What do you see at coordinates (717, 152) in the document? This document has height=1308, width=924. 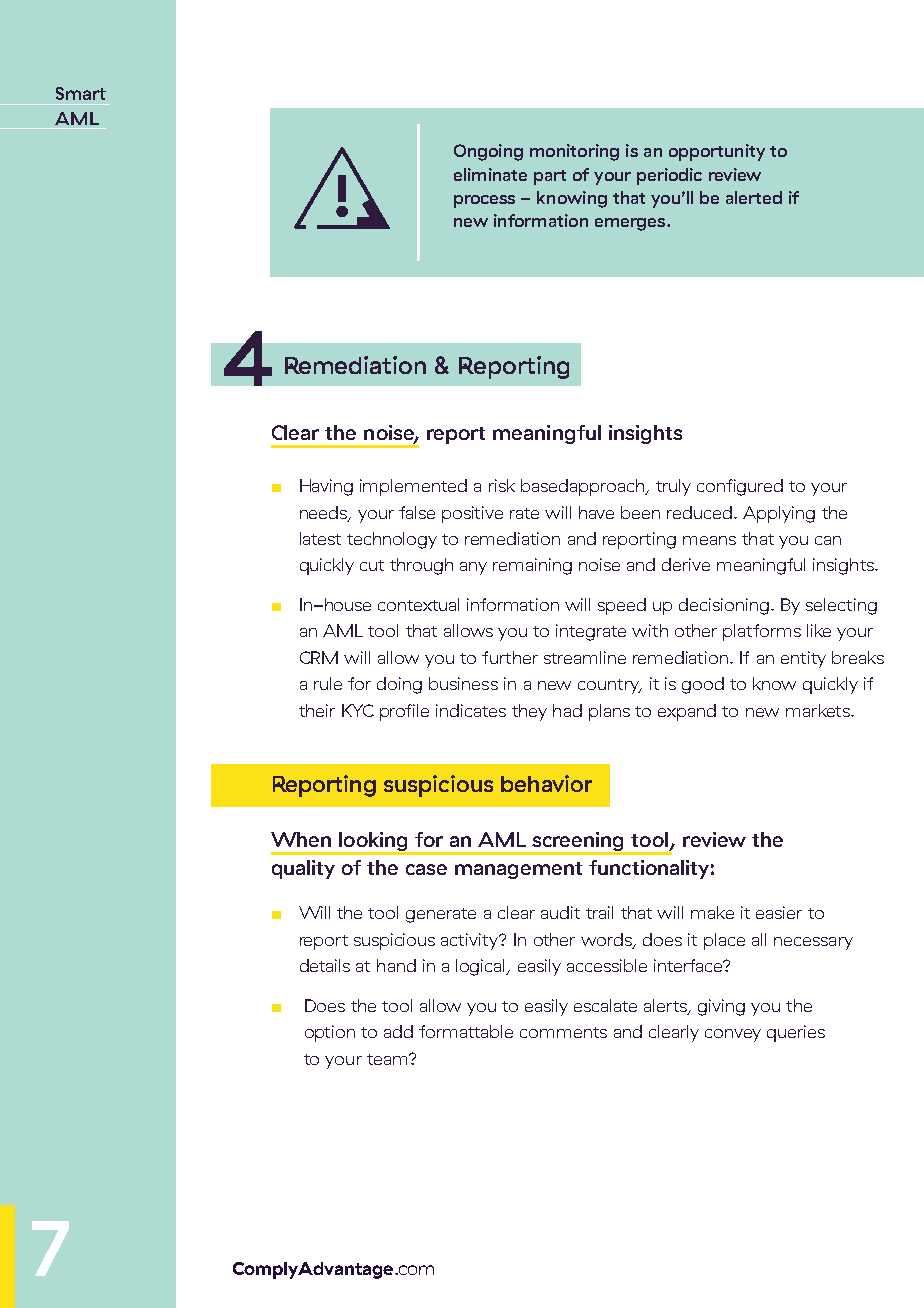 I see `opportunity` at bounding box center [717, 152].
